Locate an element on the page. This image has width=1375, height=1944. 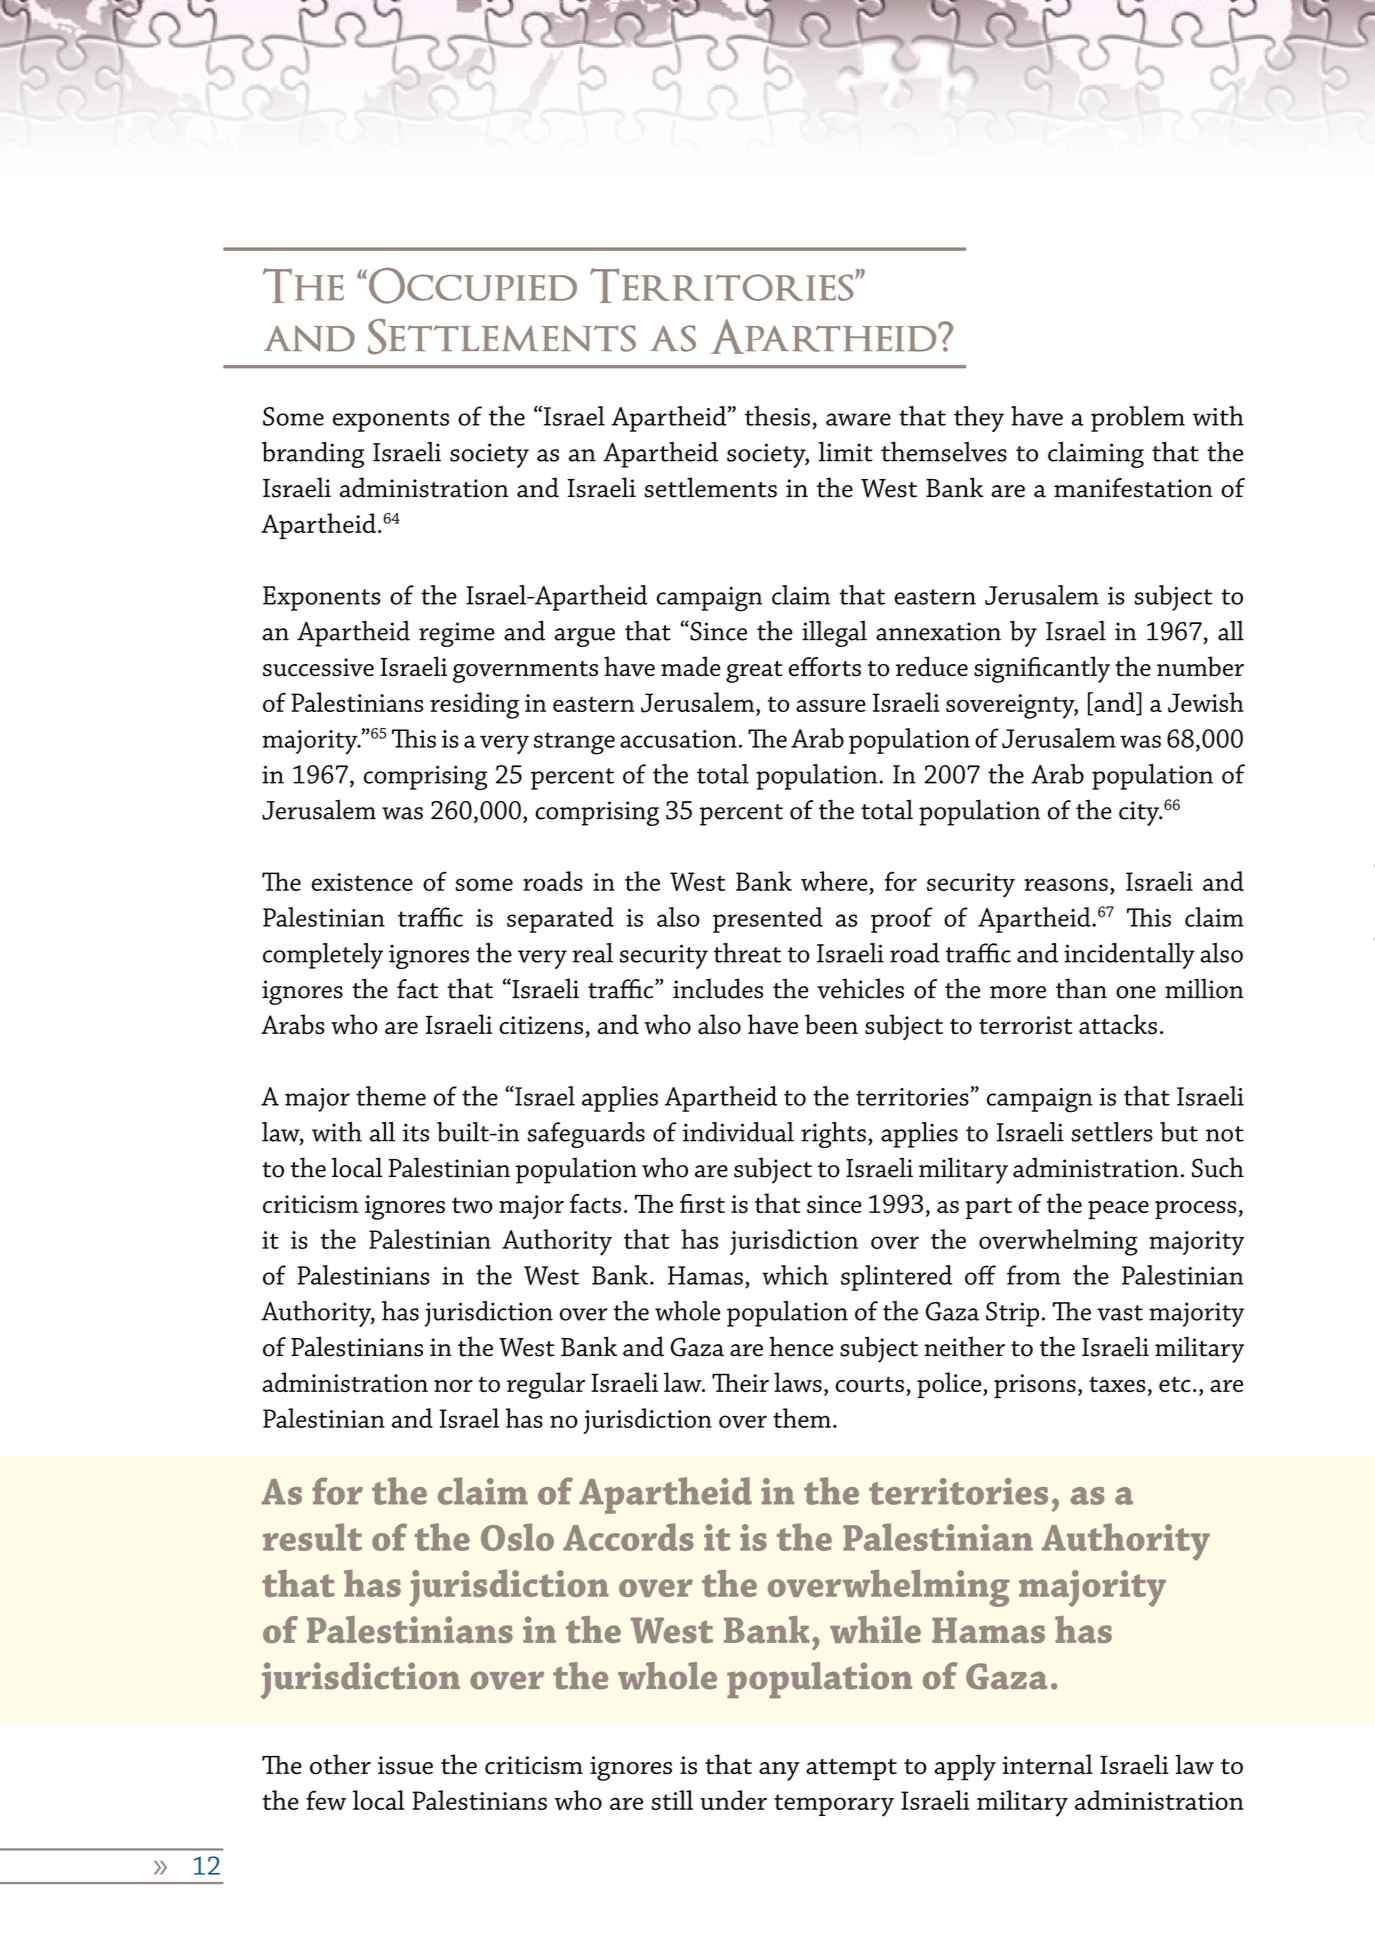
vast is located at coordinates (1120, 1313).
